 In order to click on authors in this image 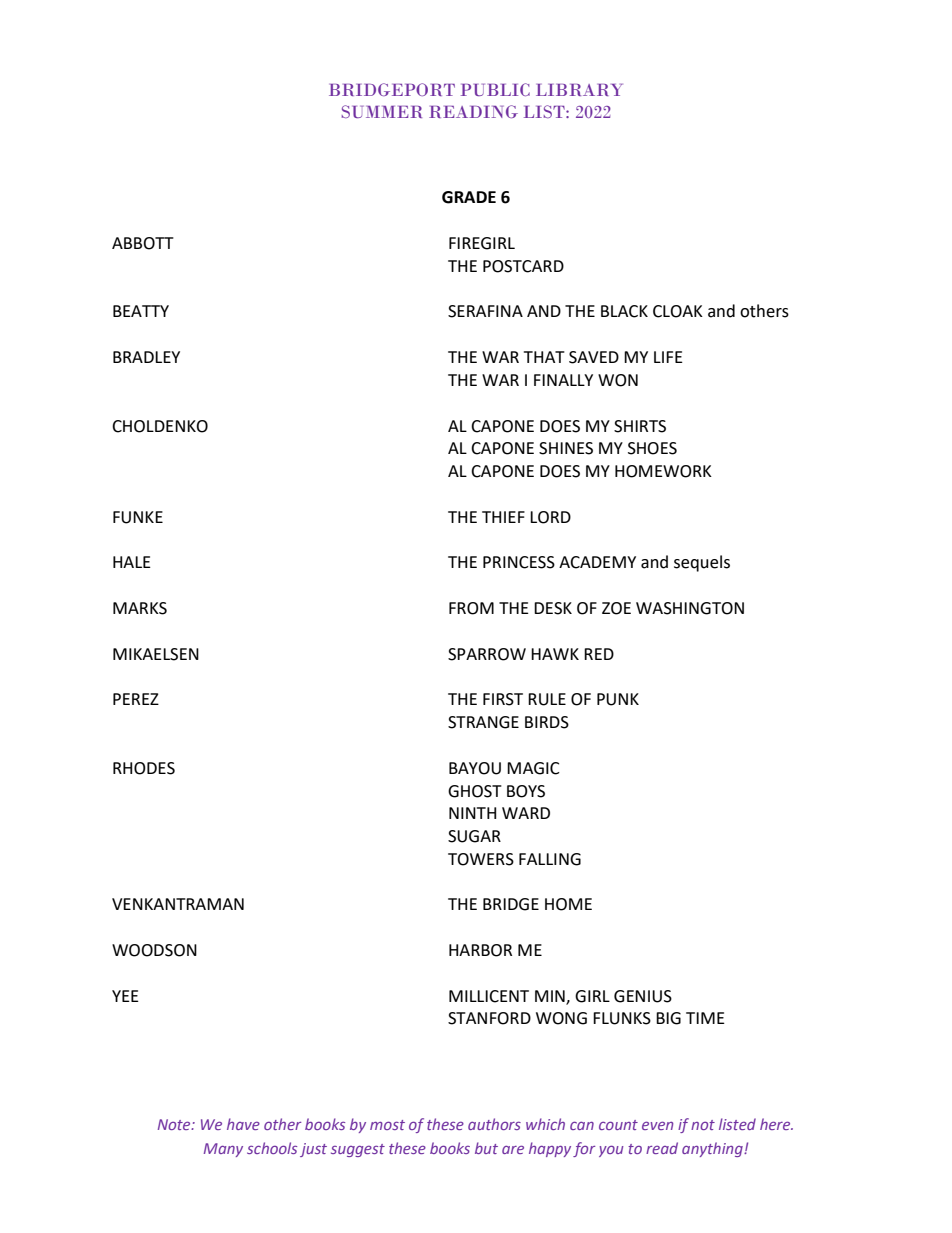, I will do `click(494, 1124)`.
